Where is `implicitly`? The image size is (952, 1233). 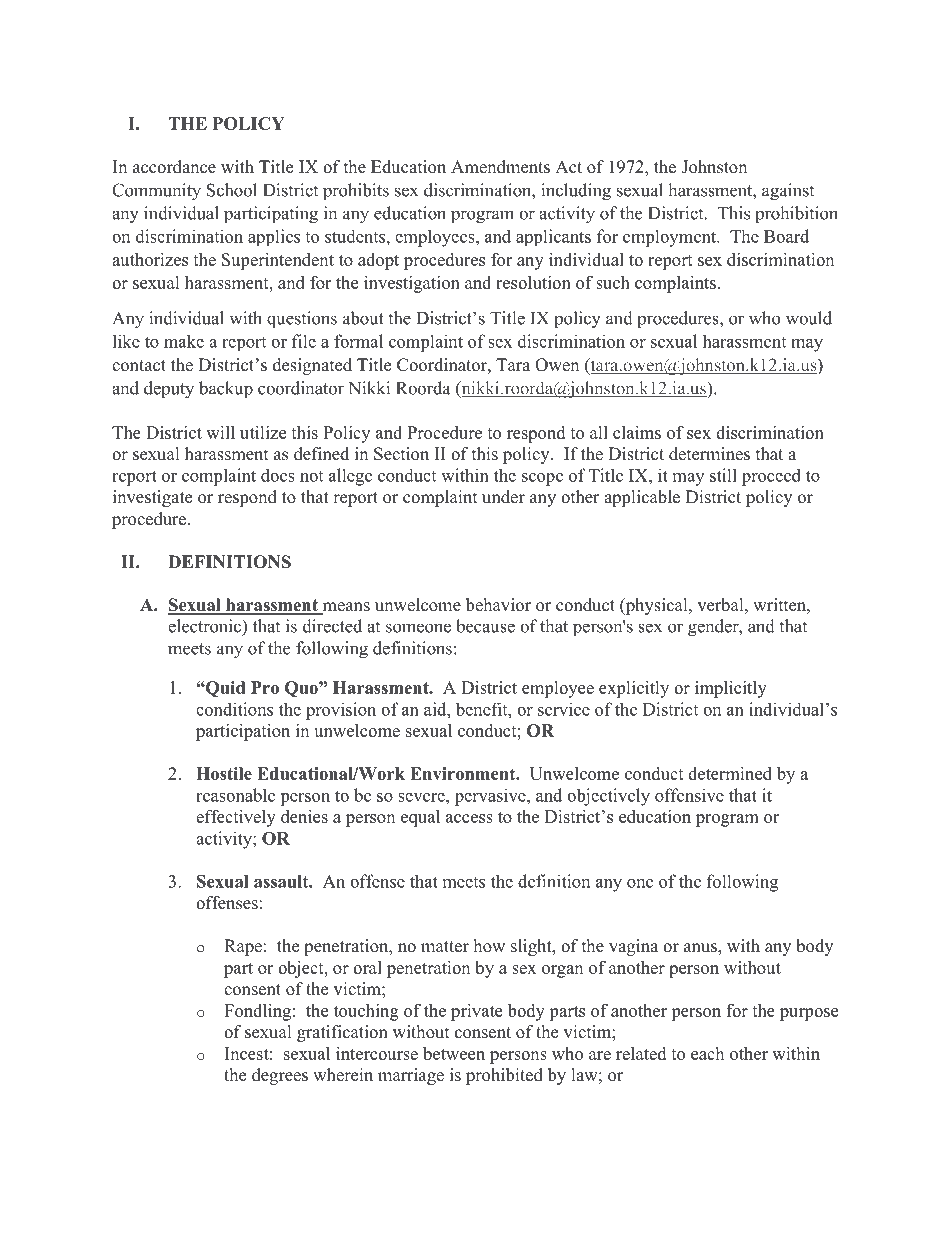
implicitly is located at coordinates (731, 689).
